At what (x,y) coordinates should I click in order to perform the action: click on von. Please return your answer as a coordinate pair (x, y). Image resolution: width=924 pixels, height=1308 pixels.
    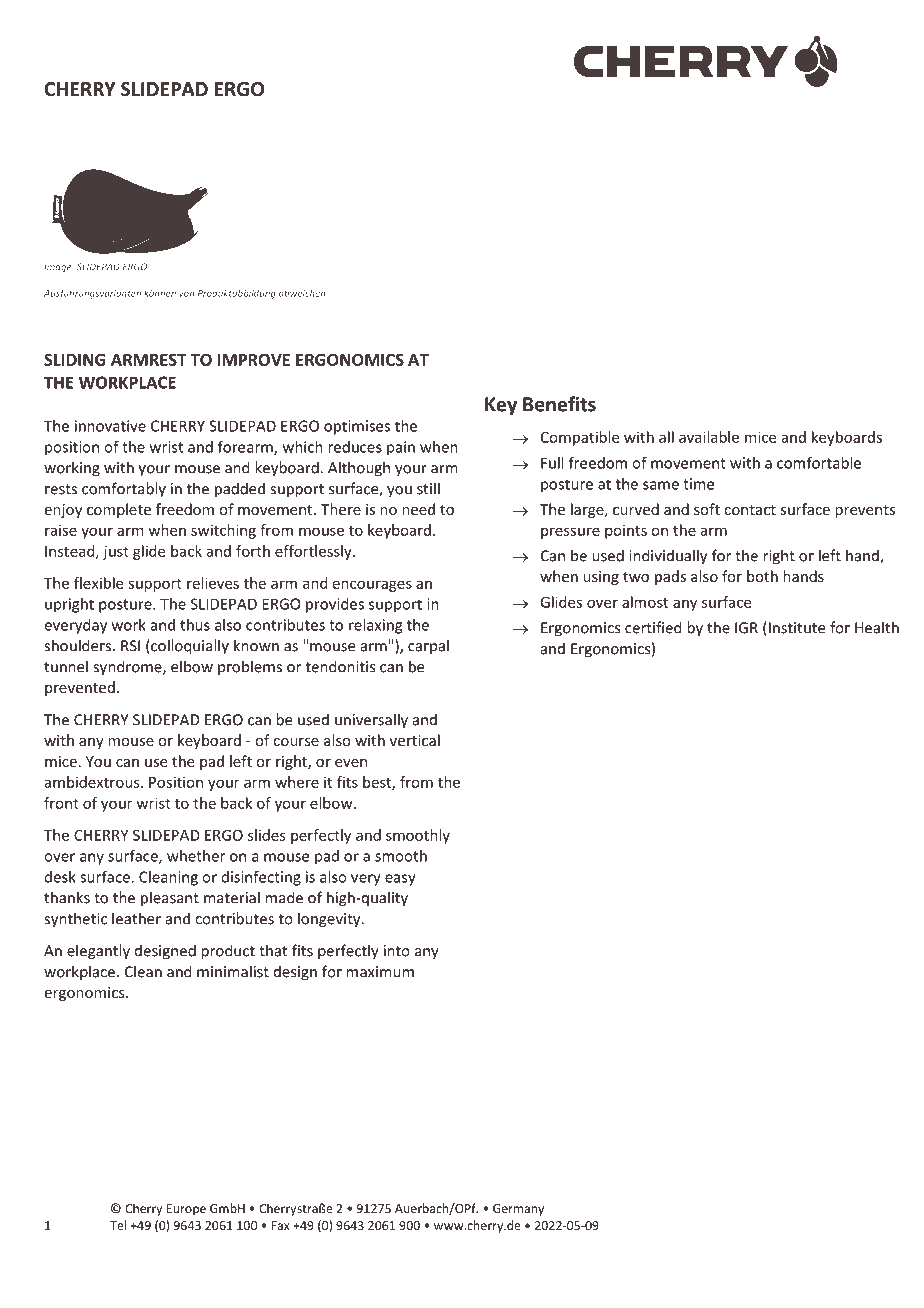
    Looking at the image, I should click on (186, 294).
